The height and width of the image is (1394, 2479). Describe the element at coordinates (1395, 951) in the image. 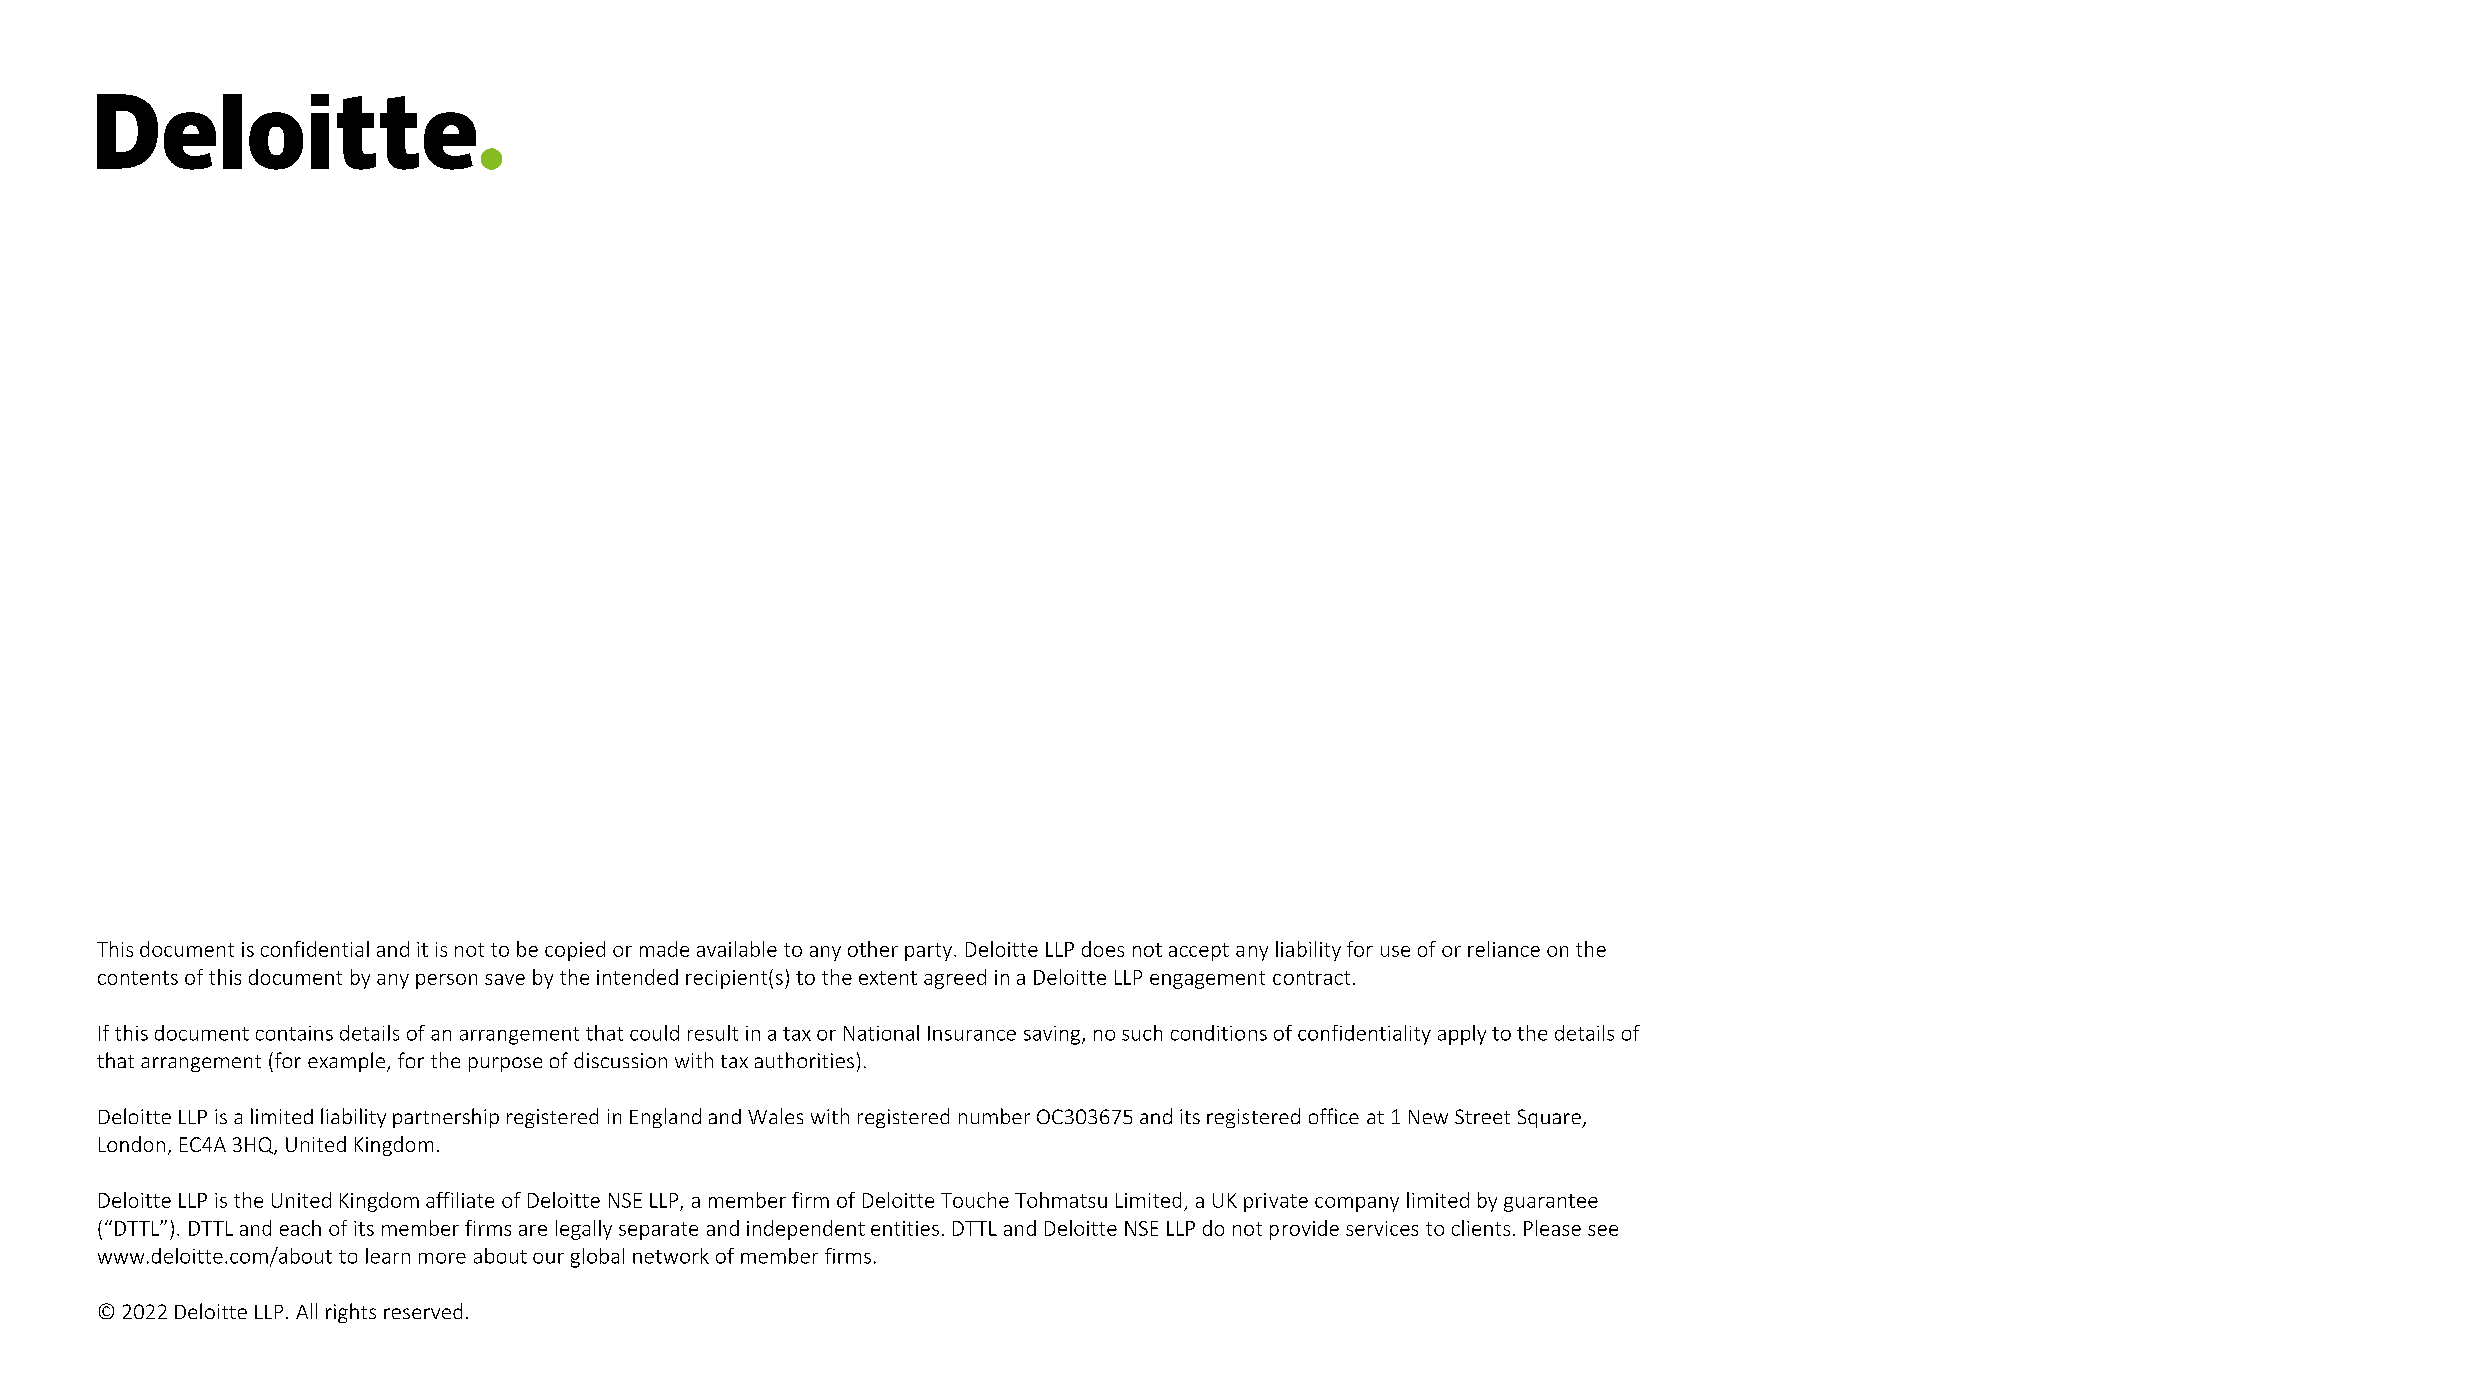

I see `use` at that location.
